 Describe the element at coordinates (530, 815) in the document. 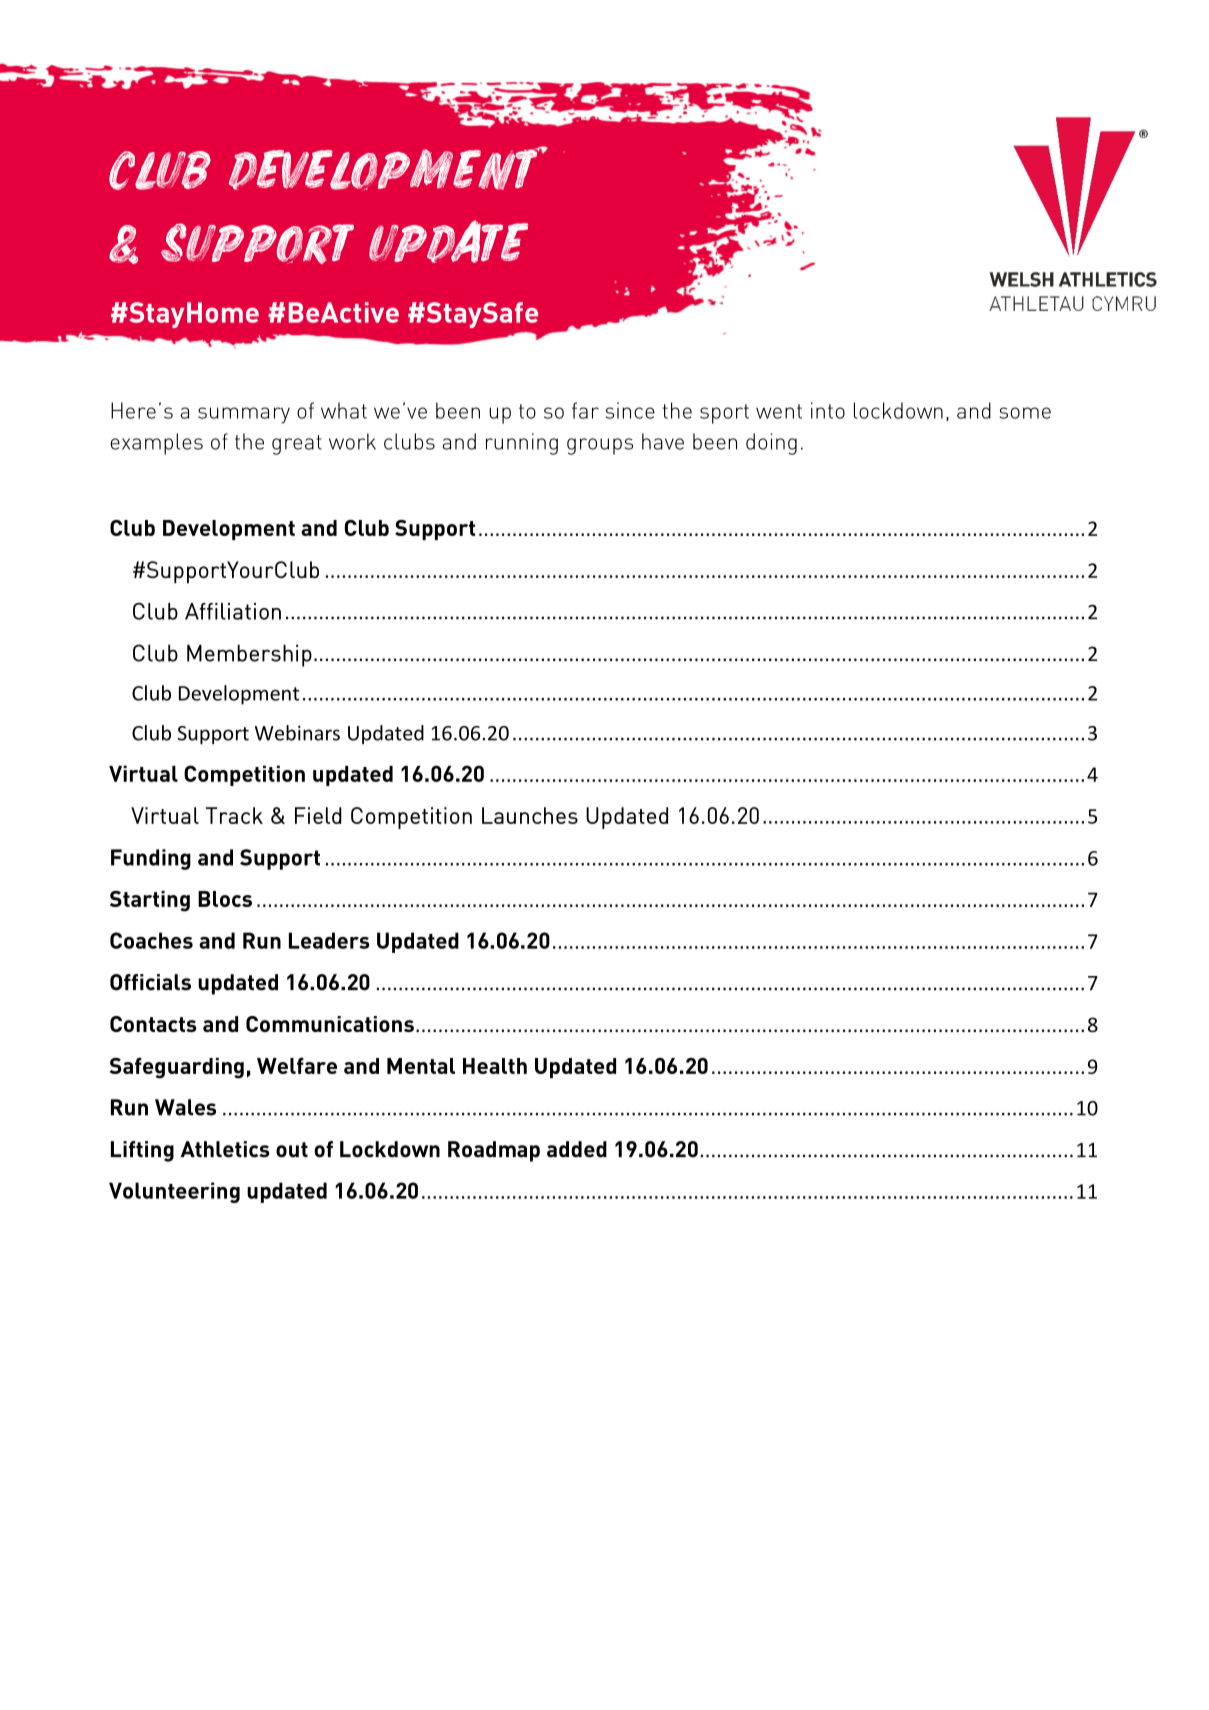

I see `Launches` at that location.
